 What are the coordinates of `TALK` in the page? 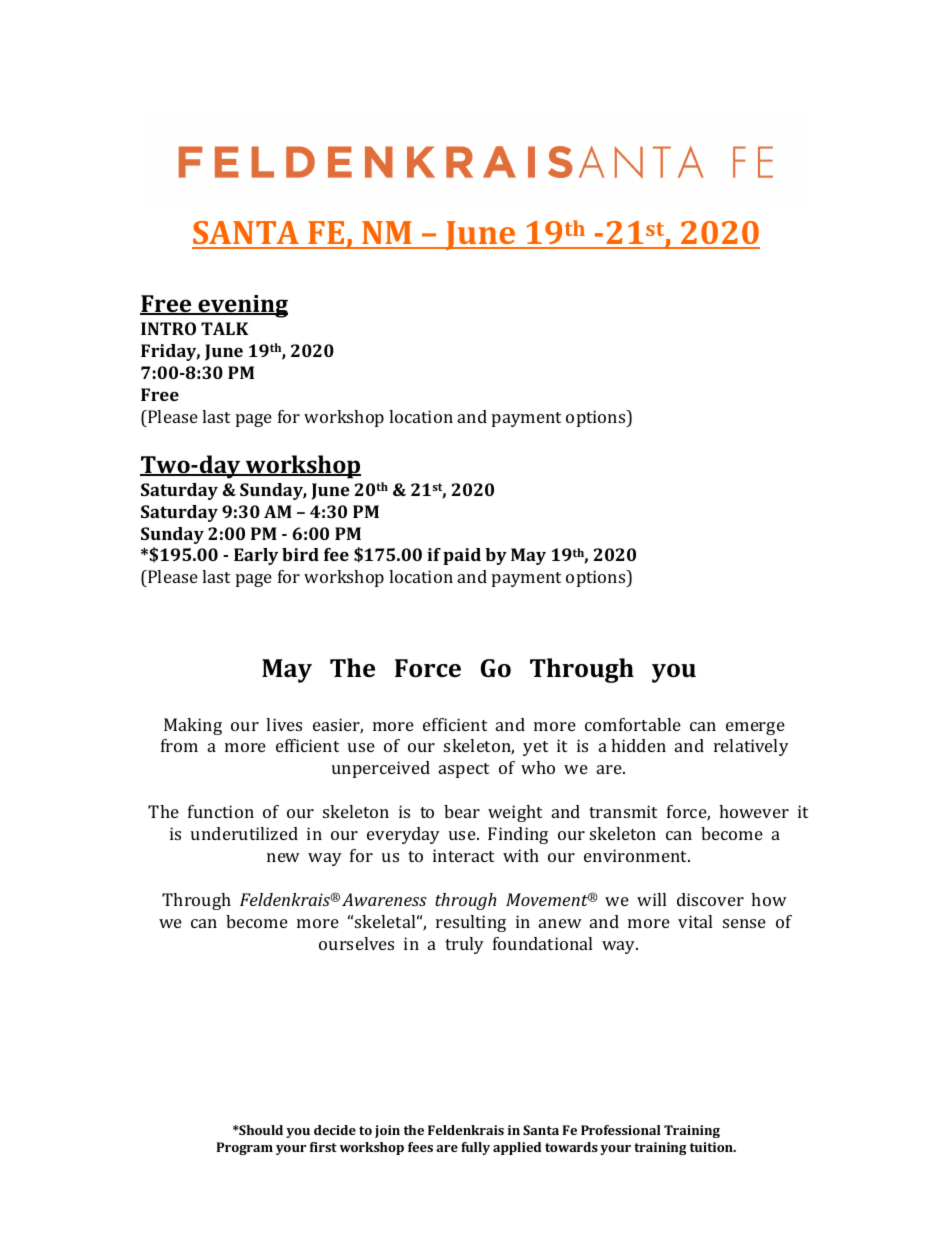 It's located at (225, 328).
